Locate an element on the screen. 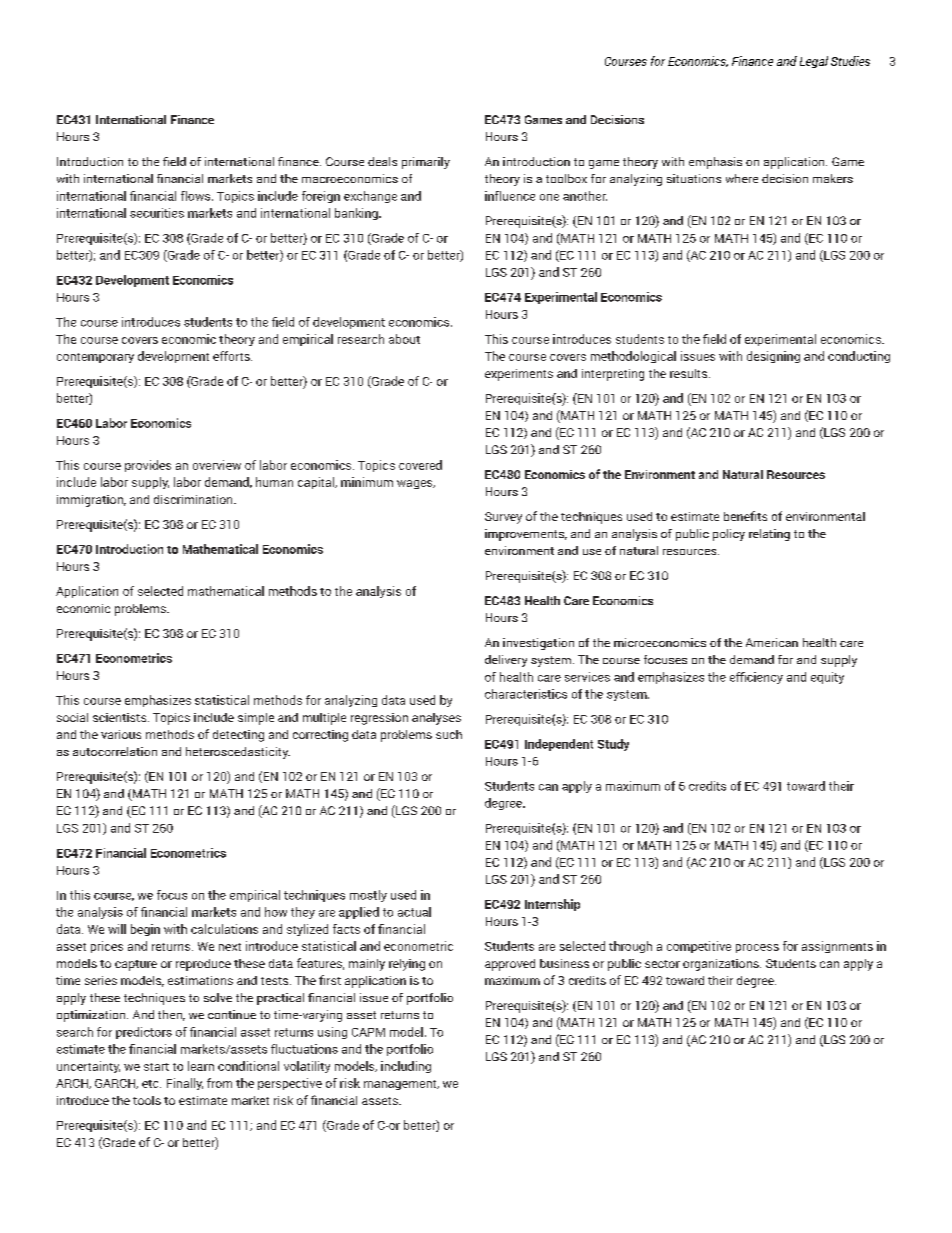  improvements is located at coordinates (526, 535).
